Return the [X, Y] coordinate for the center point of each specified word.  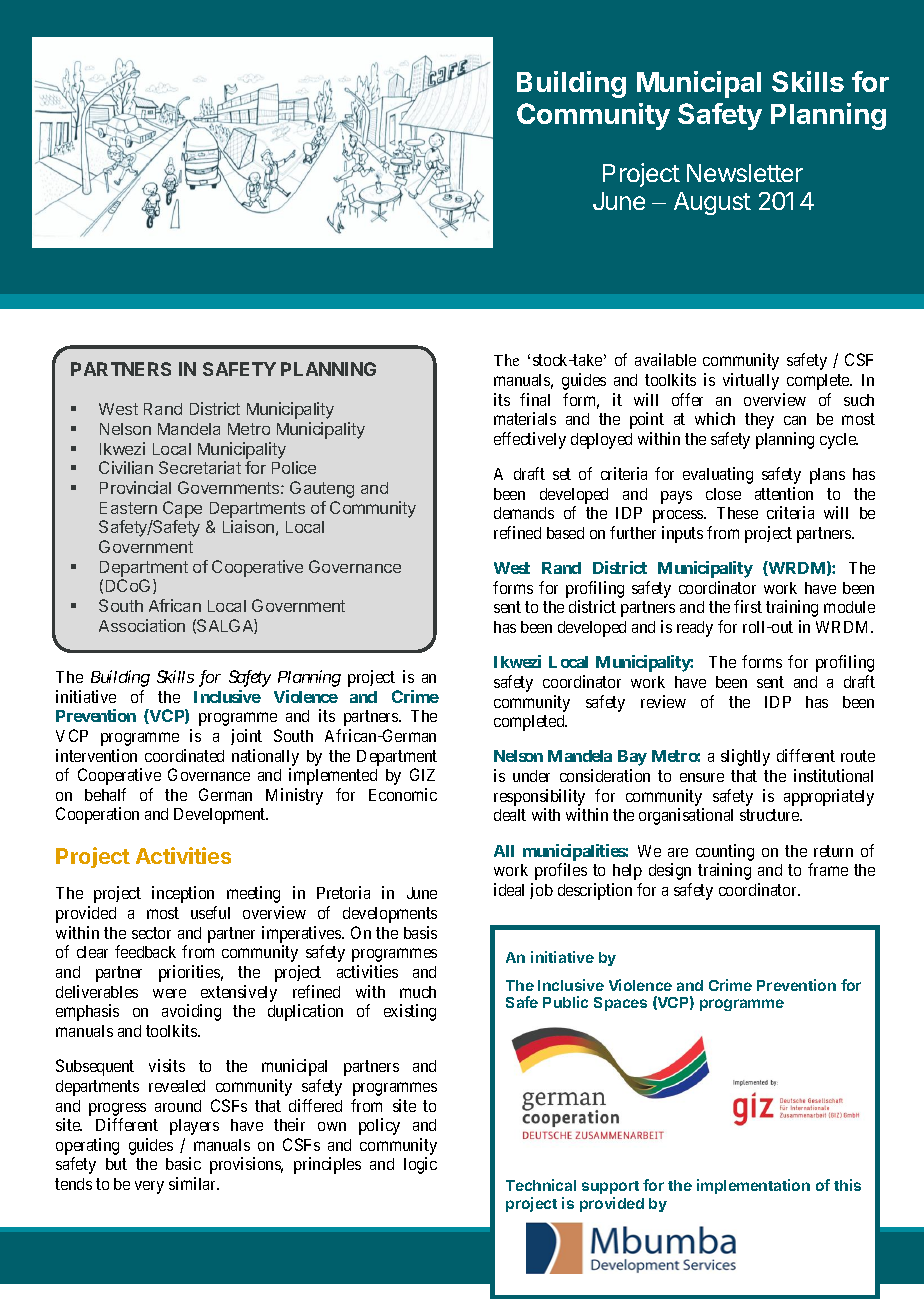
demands [524, 513]
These [737, 513]
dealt [510, 815]
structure [770, 815]
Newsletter [745, 173]
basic [183, 1163]
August [712, 203]
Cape [182, 509]
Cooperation [97, 815]
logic [420, 1165]
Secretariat [200, 467]
